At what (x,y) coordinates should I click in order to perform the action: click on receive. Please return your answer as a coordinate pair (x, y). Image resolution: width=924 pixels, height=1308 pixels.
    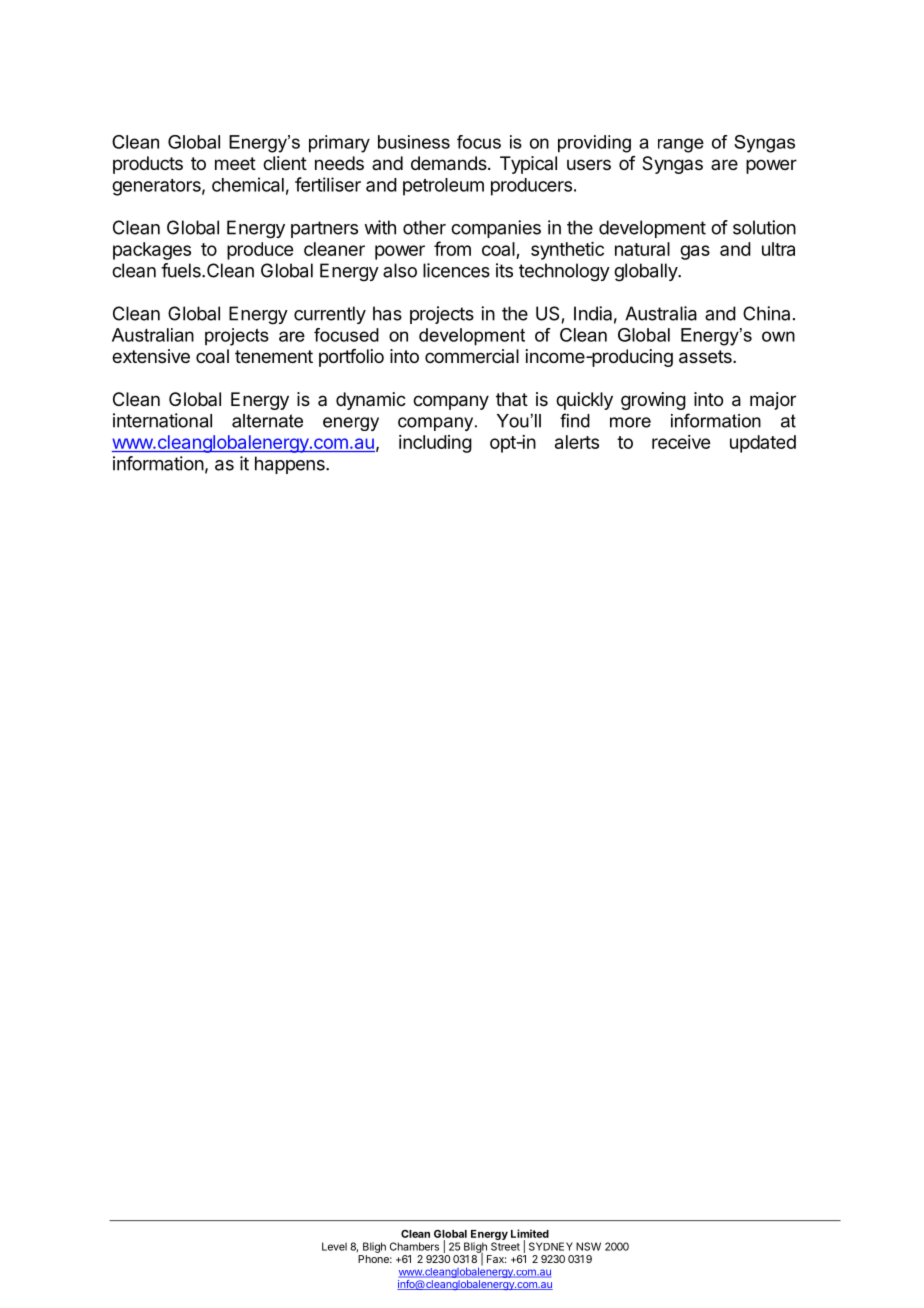
    Looking at the image, I should click on (681, 442).
